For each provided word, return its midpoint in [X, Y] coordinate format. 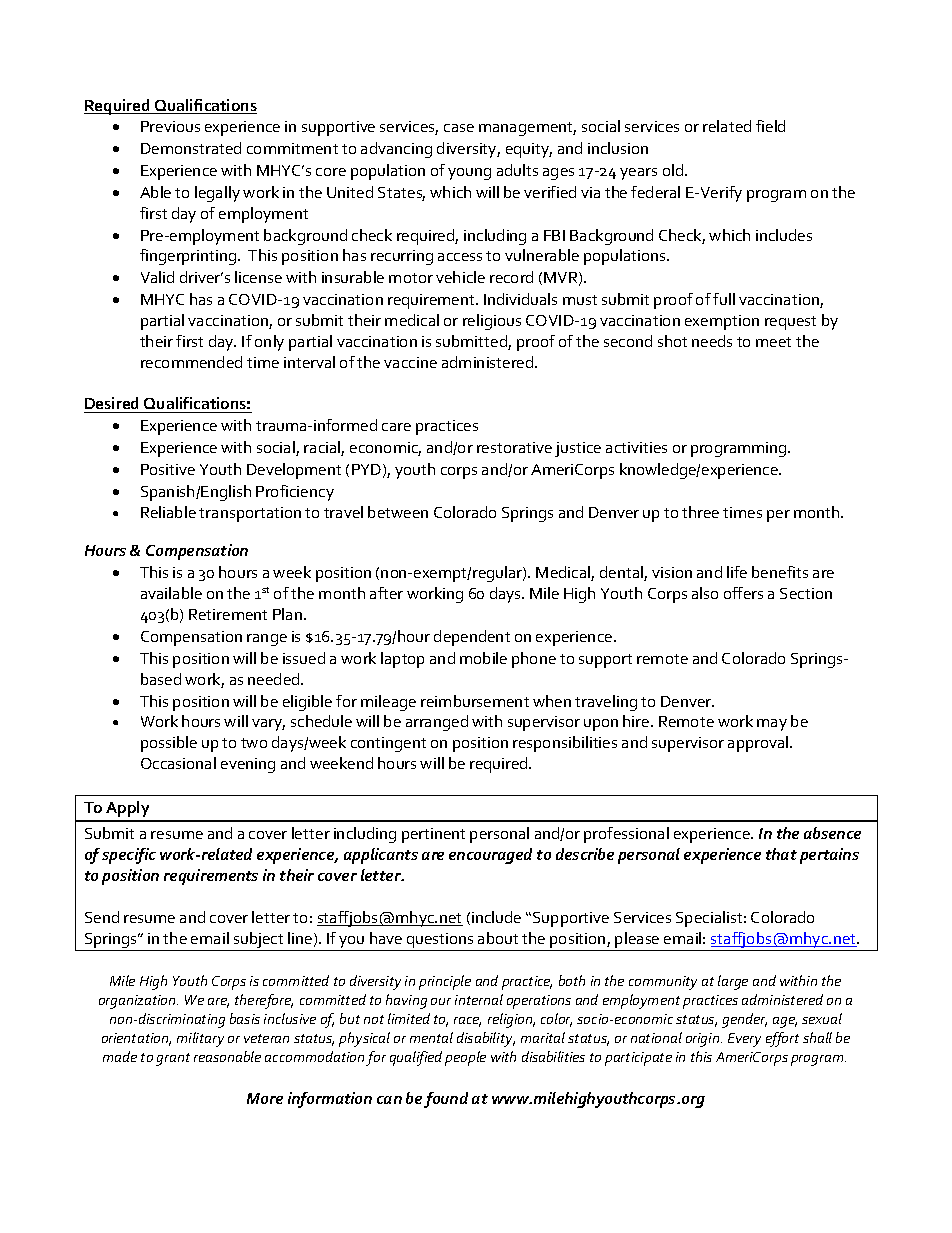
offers [743, 593]
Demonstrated [191, 148]
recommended [191, 362]
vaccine [410, 362]
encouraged [490, 856]
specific [129, 856]
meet [773, 342]
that [781, 854]
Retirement [228, 614]
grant [173, 1059]
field [770, 126]
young [469, 174]
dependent [472, 638]
